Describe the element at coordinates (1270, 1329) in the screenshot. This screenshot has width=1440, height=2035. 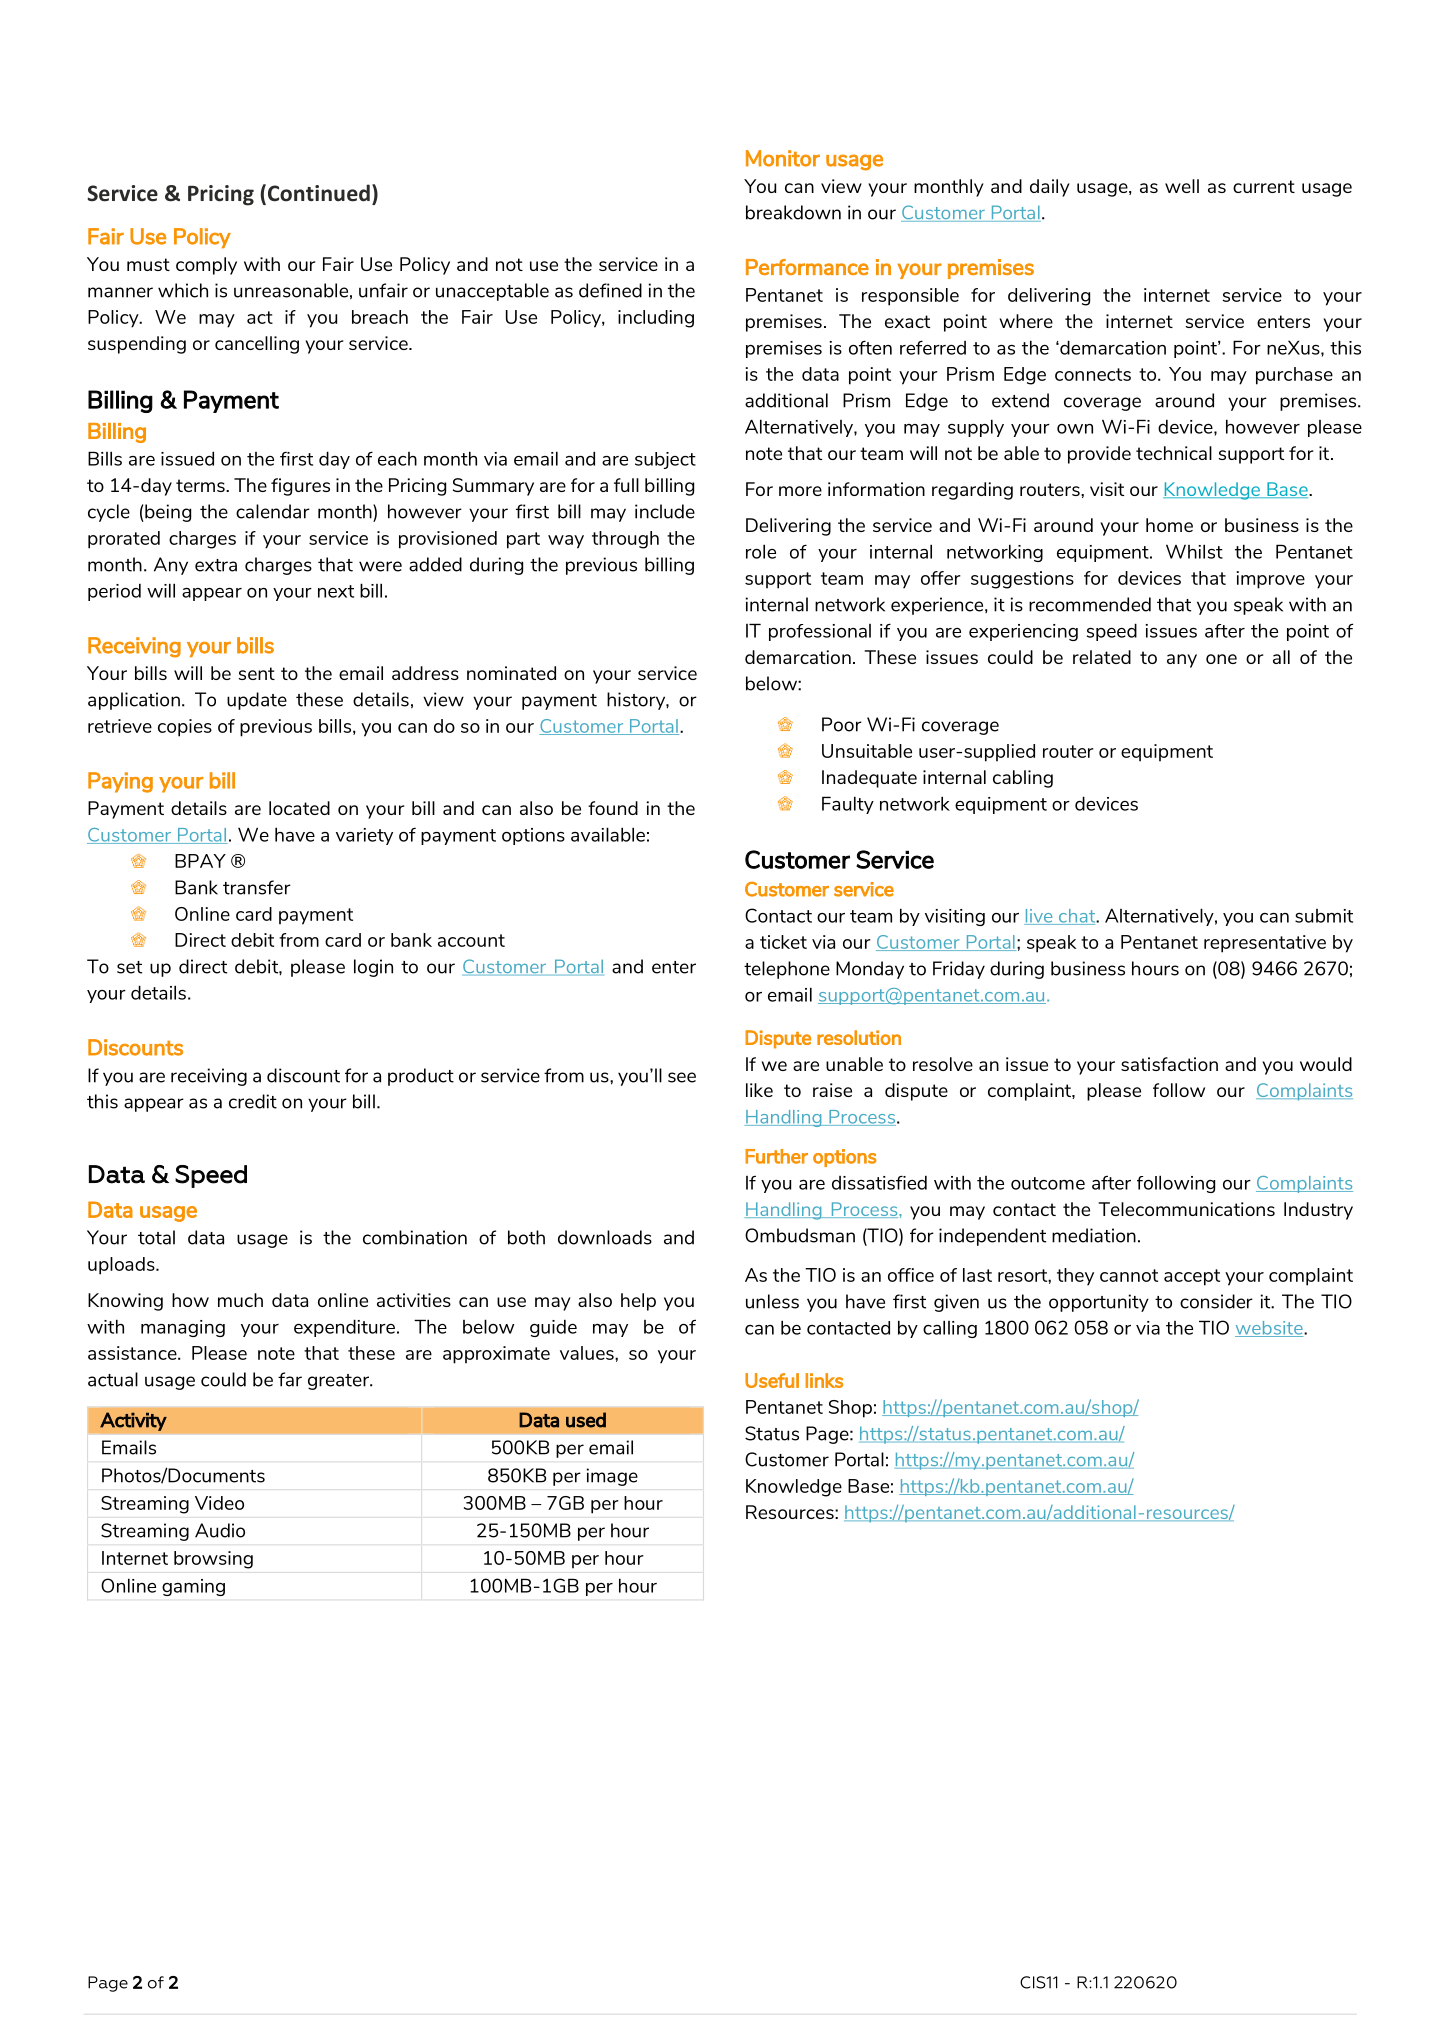
I see `website` at that location.
